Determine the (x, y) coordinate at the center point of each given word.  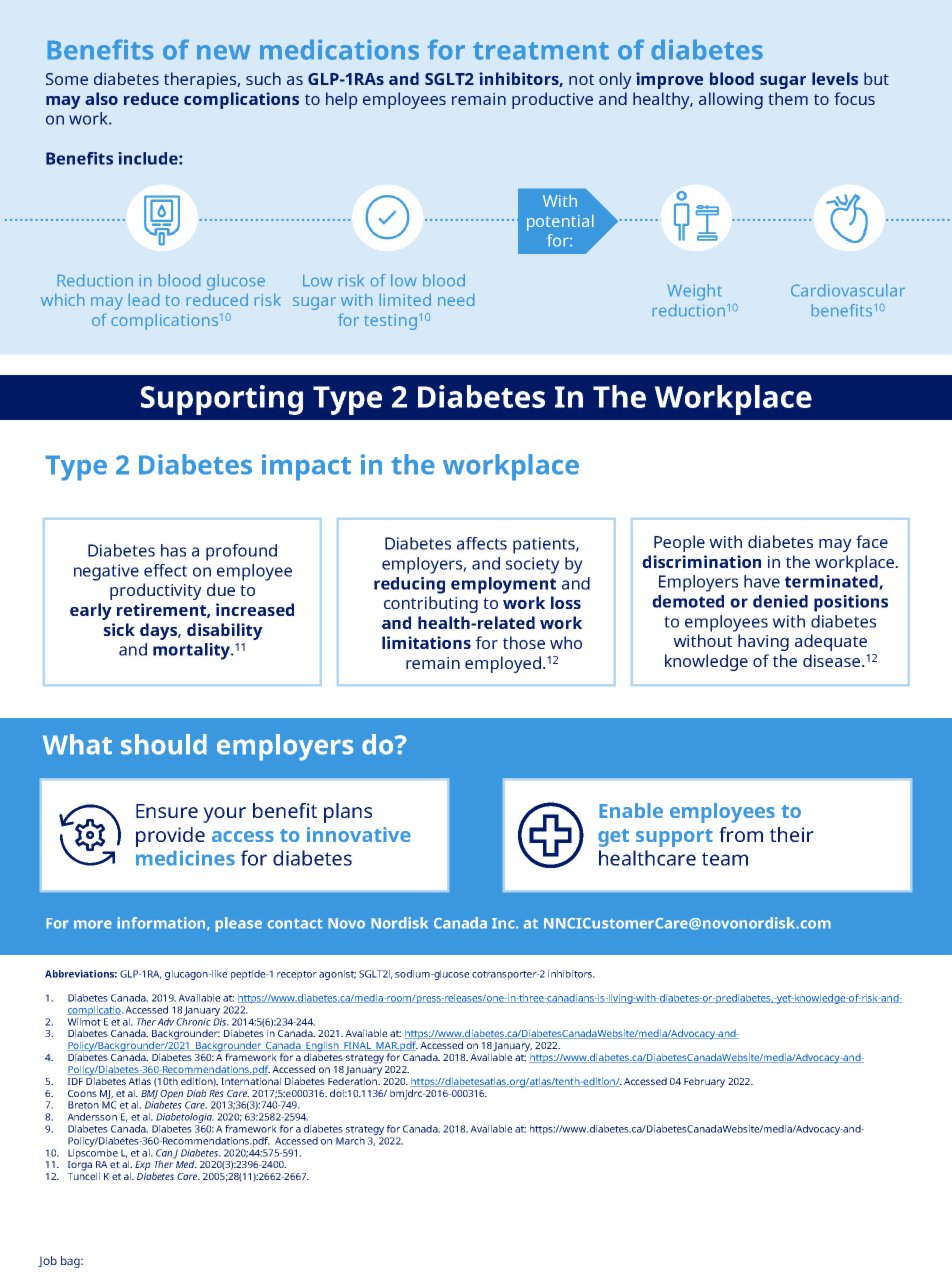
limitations (426, 642)
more (93, 924)
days (159, 631)
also (101, 98)
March (350, 1141)
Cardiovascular (848, 290)
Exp (143, 1167)
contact (295, 923)
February (704, 1082)
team (725, 859)
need (456, 300)
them (788, 98)
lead (144, 300)
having (763, 642)
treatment (541, 51)
